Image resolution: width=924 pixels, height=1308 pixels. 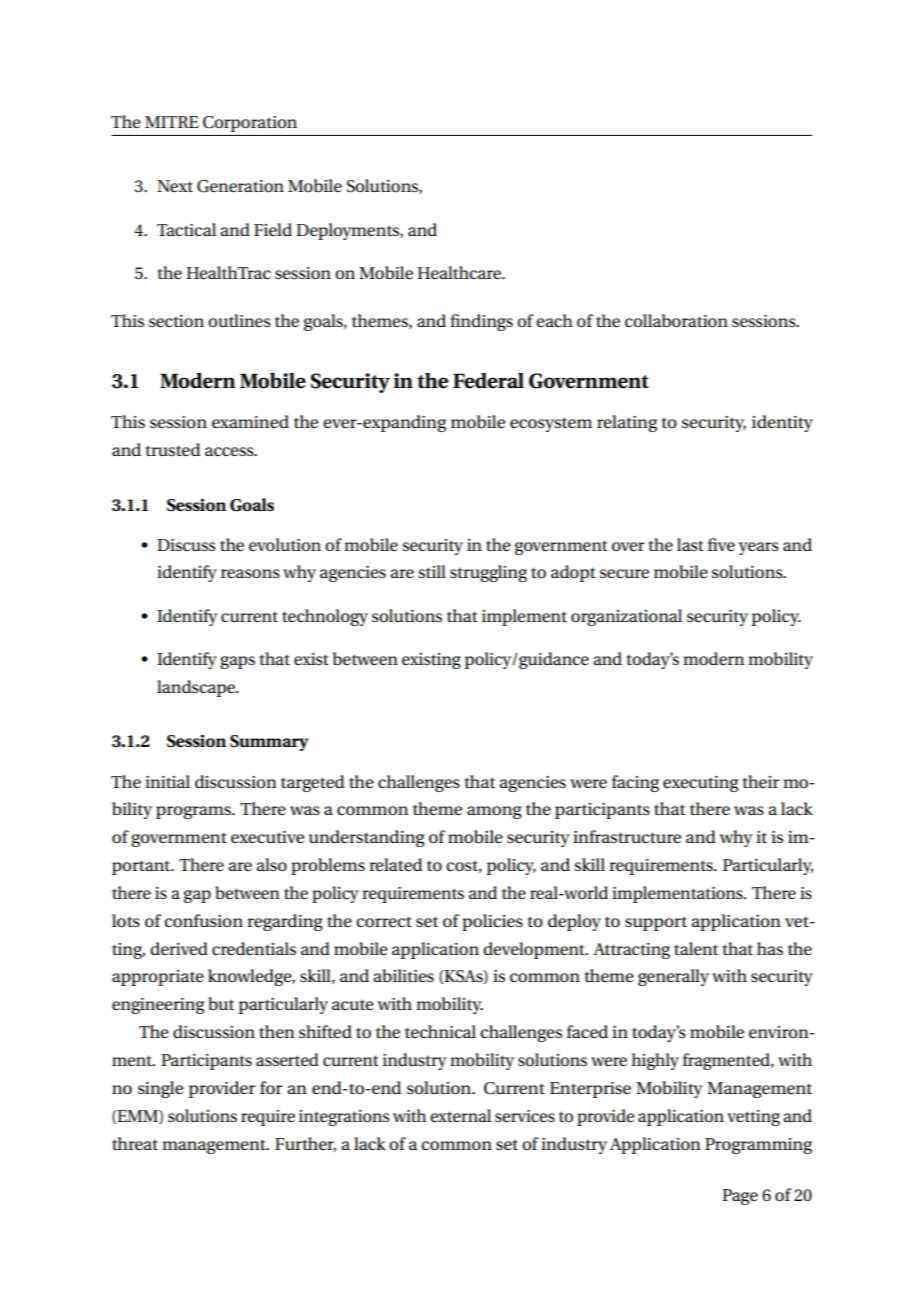 I want to click on among, so click(x=494, y=812).
